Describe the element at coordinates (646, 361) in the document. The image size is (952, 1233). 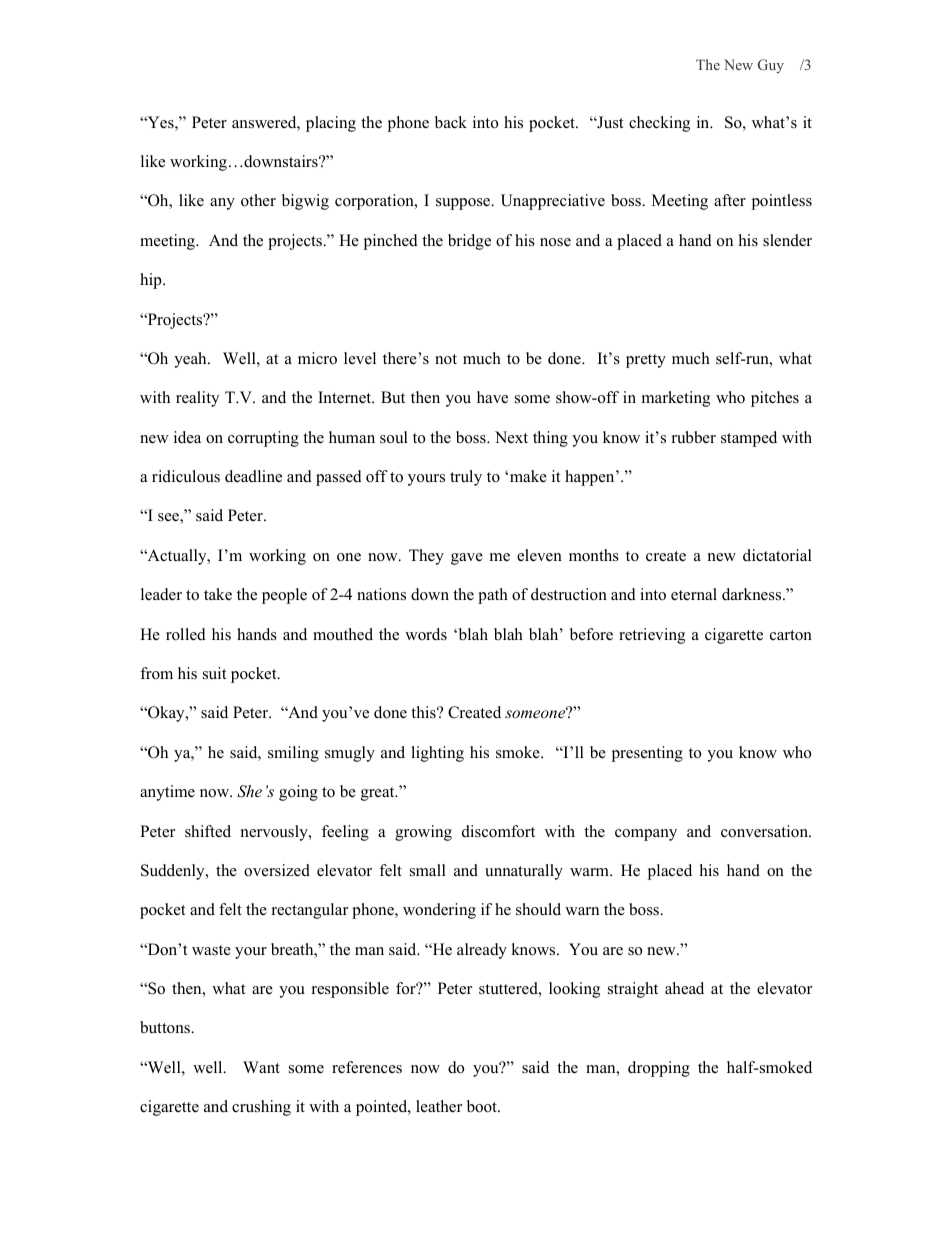
I see `pretty` at that location.
